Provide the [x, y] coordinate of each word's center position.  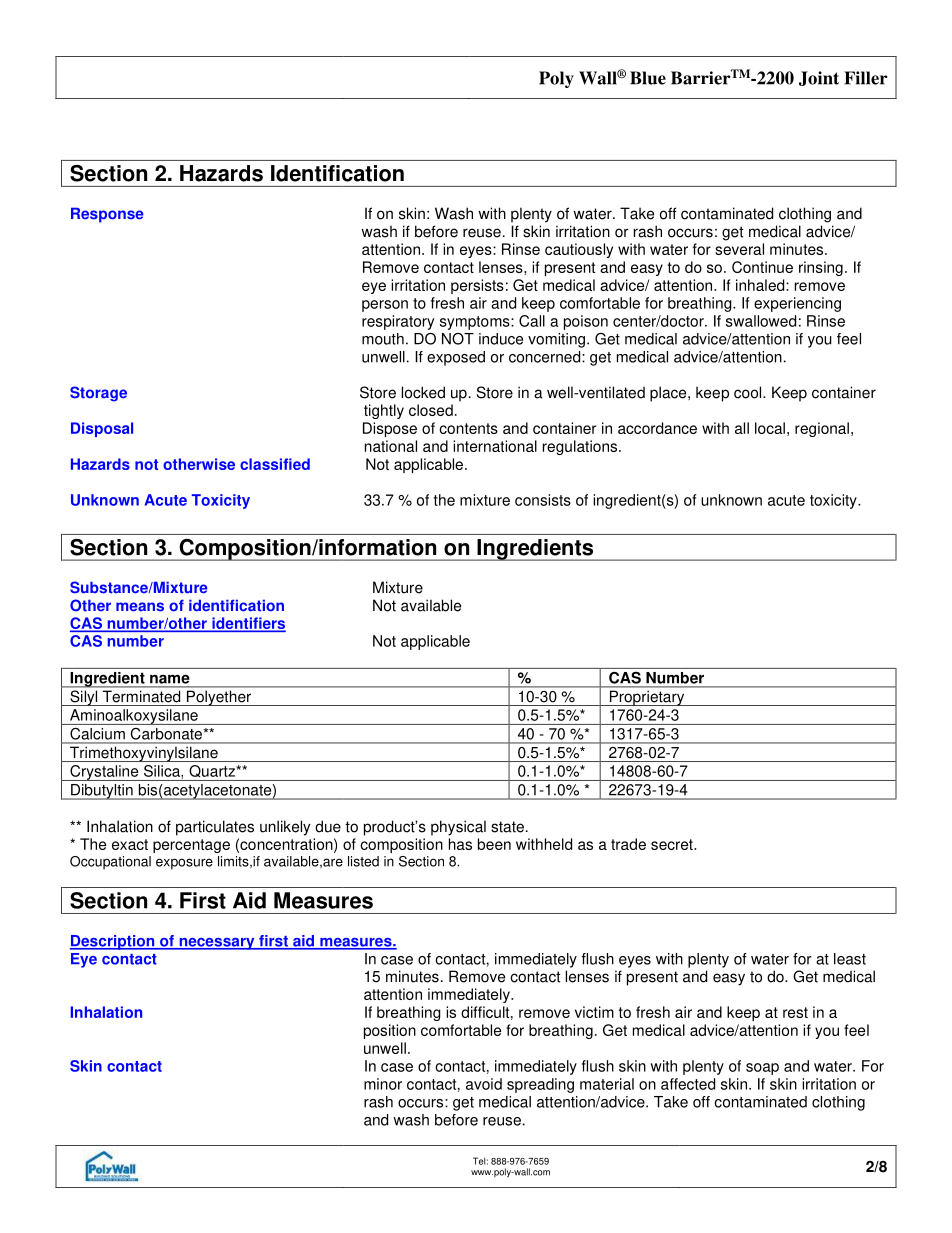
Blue [648, 78]
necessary [217, 944]
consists [543, 500]
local [770, 428]
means [140, 607]
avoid [484, 1084]
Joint [819, 78]
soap [762, 1069]
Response [107, 215]
